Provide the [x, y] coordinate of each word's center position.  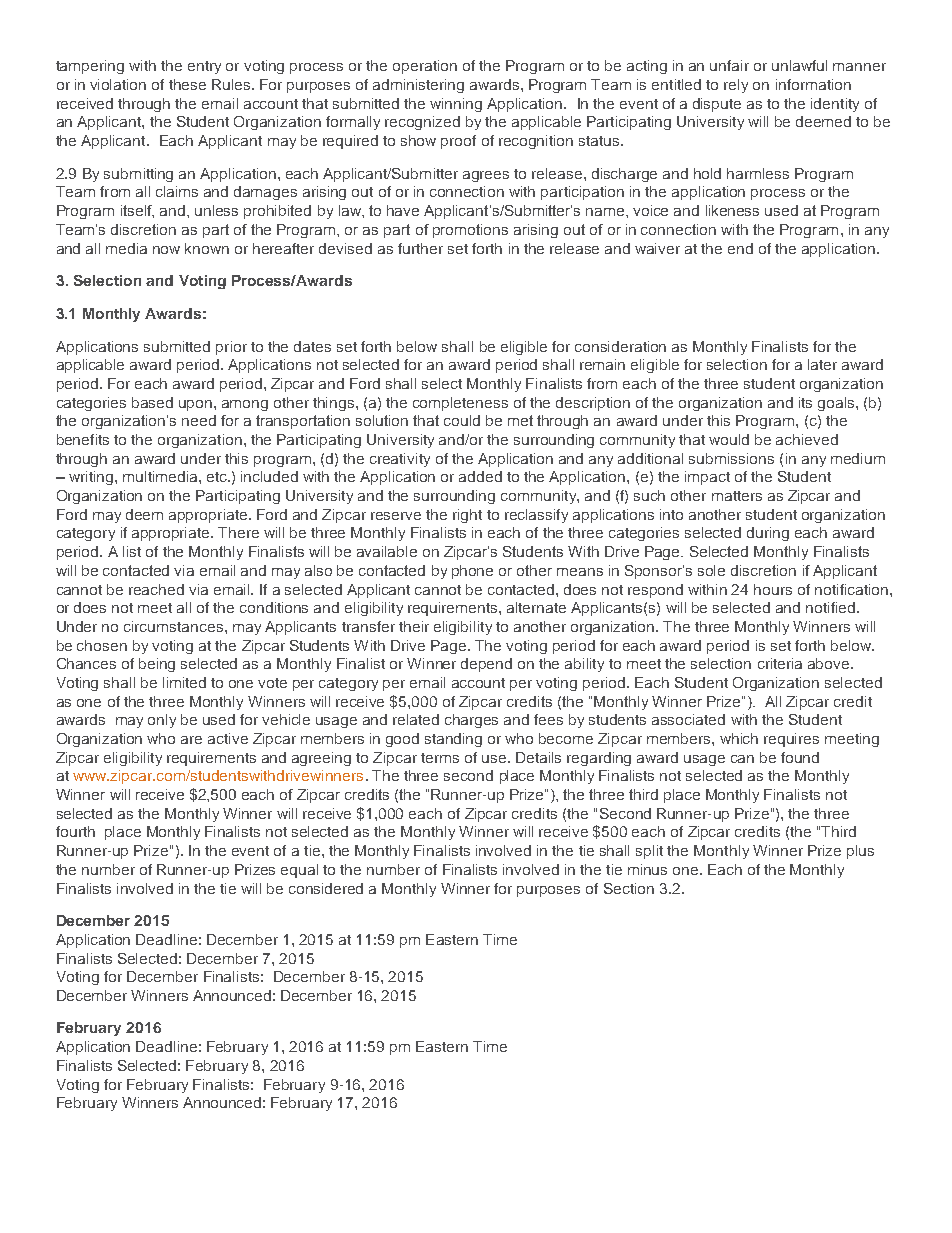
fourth [75, 831]
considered [326, 888]
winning [456, 105]
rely [736, 86]
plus [860, 852]
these [187, 84]
